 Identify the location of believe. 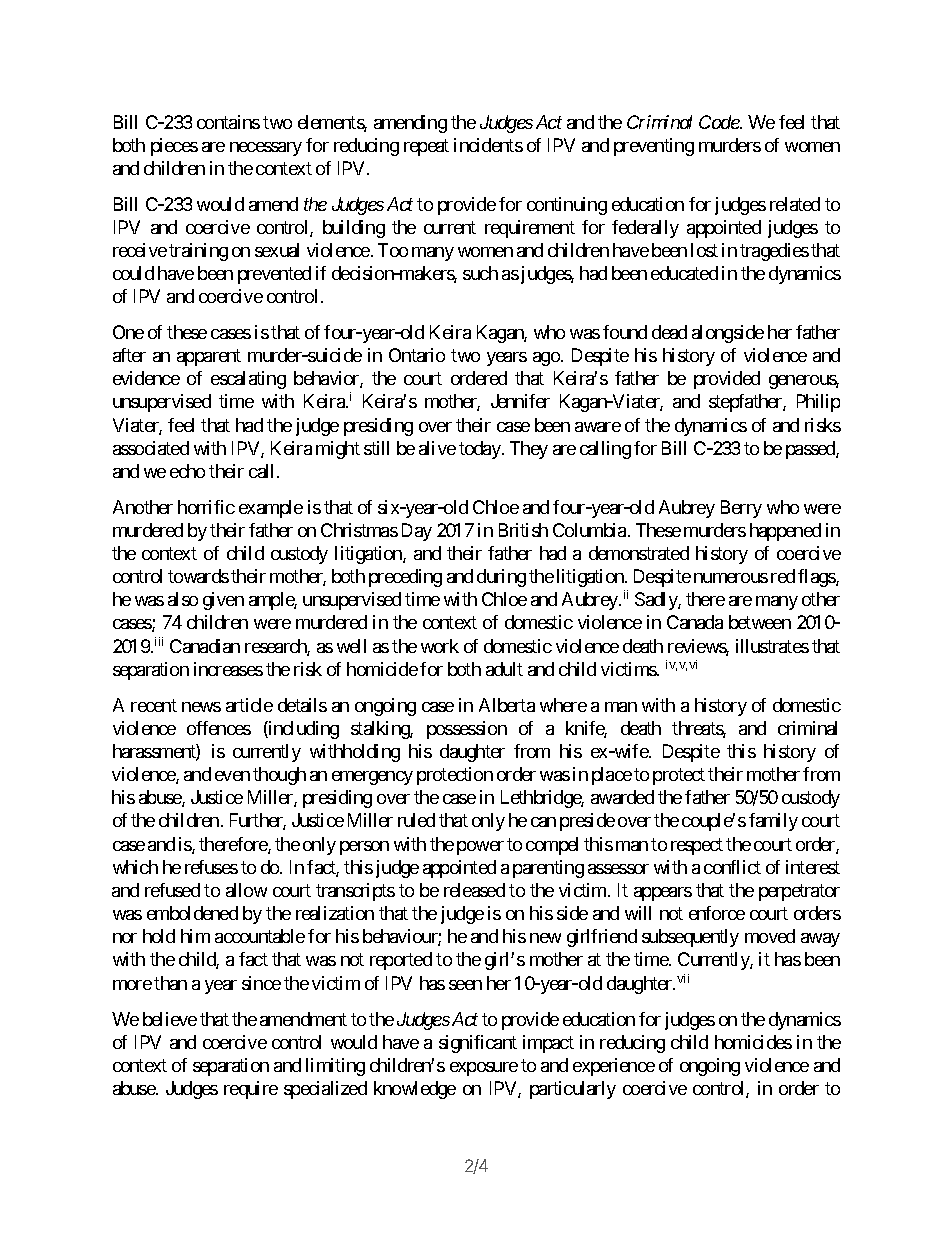
(170, 1019).
